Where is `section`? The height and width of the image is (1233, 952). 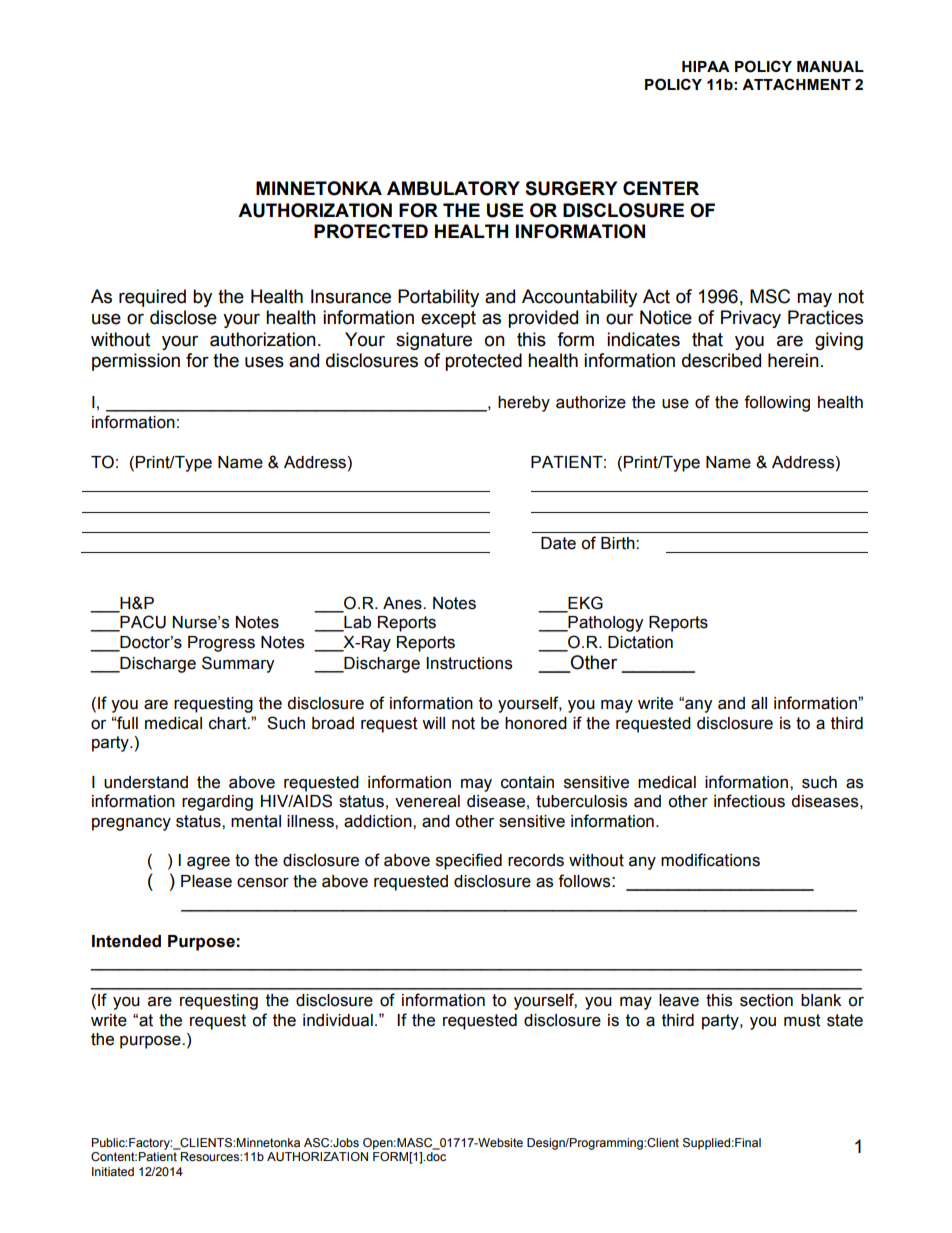 section is located at coordinates (766, 1000).
